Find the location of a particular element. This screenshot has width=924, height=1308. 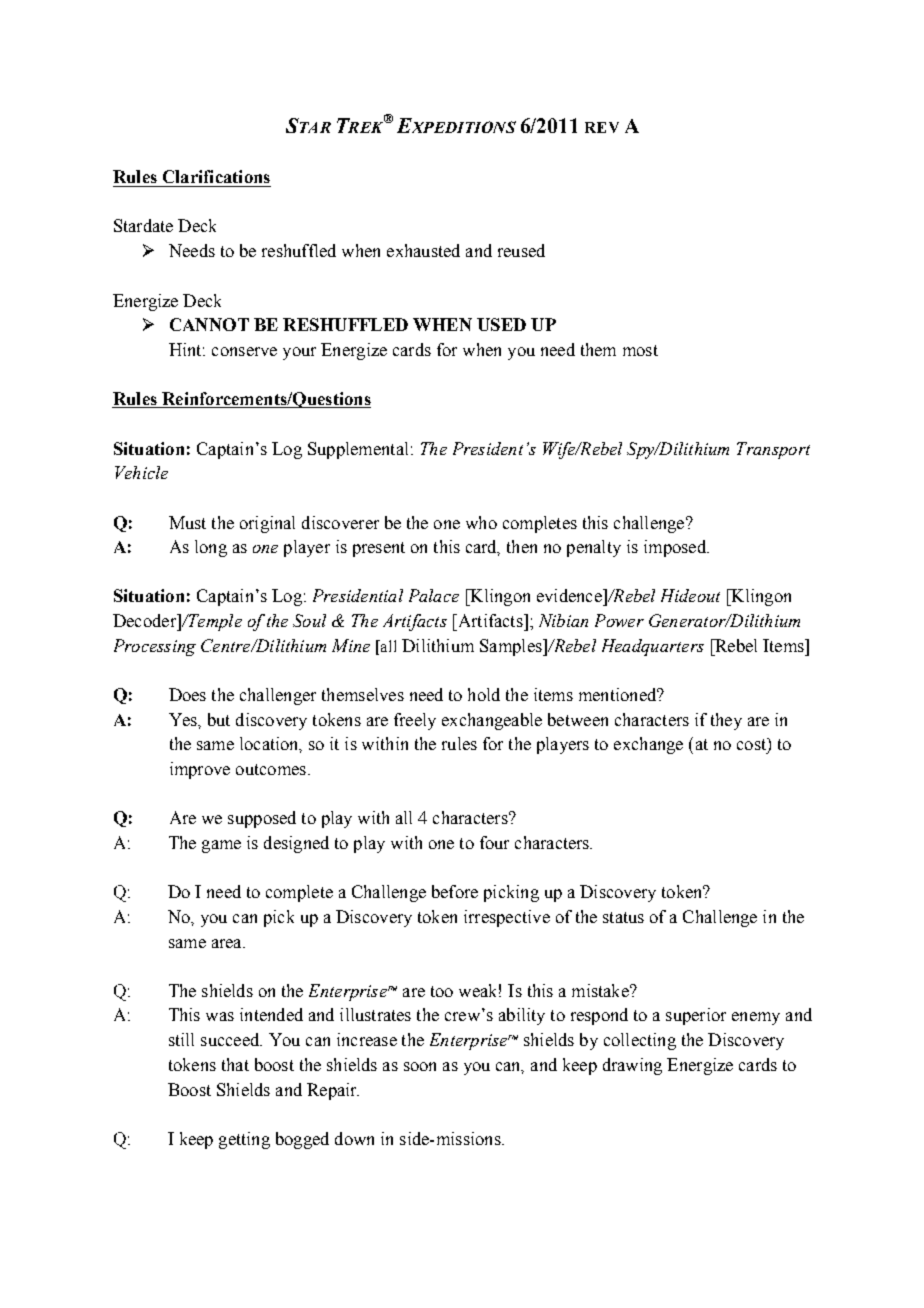

getting is located at coordinates (244, 1140).
